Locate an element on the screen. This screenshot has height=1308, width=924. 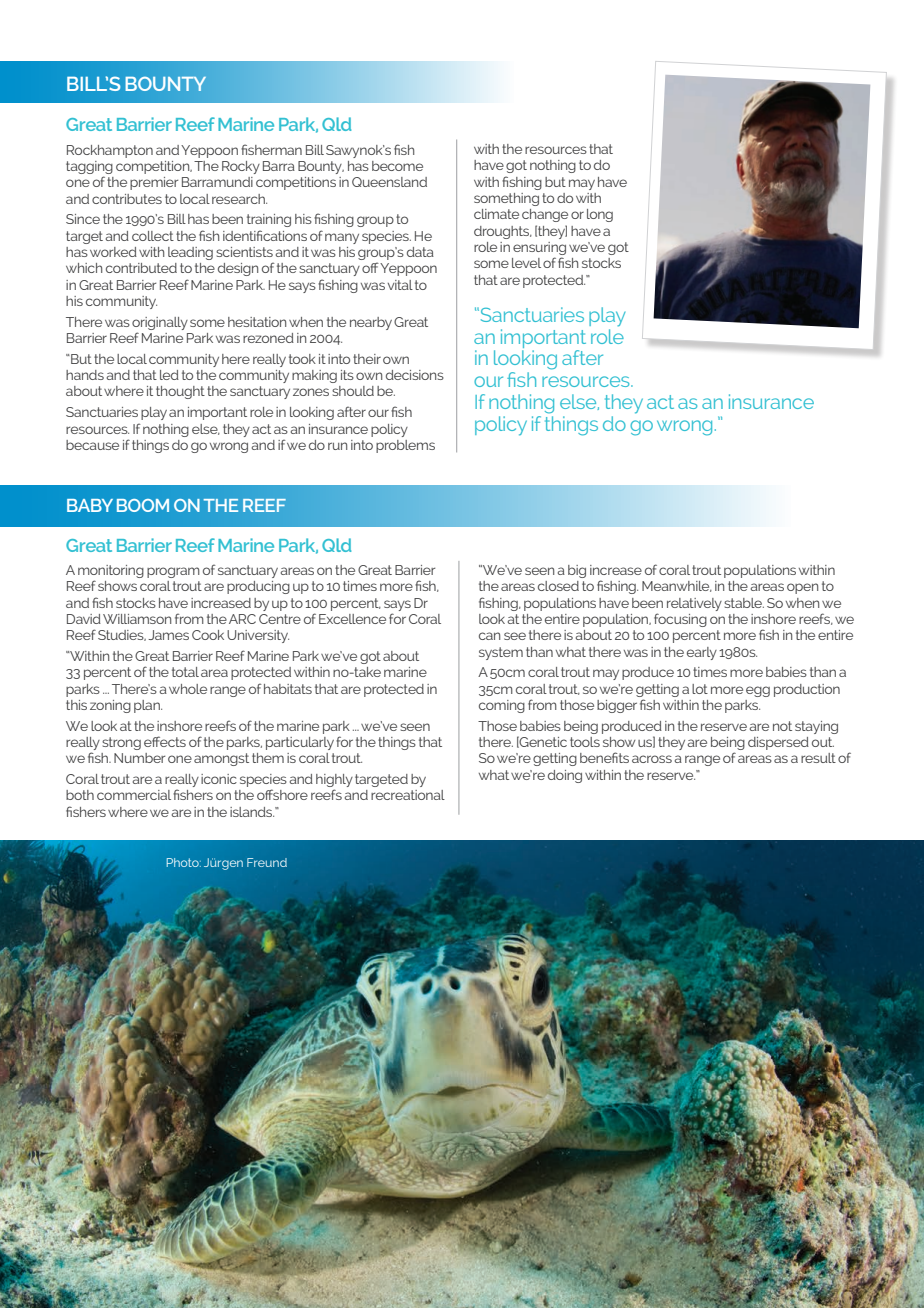
Meanwhile is located at coordinates (677, 586).
